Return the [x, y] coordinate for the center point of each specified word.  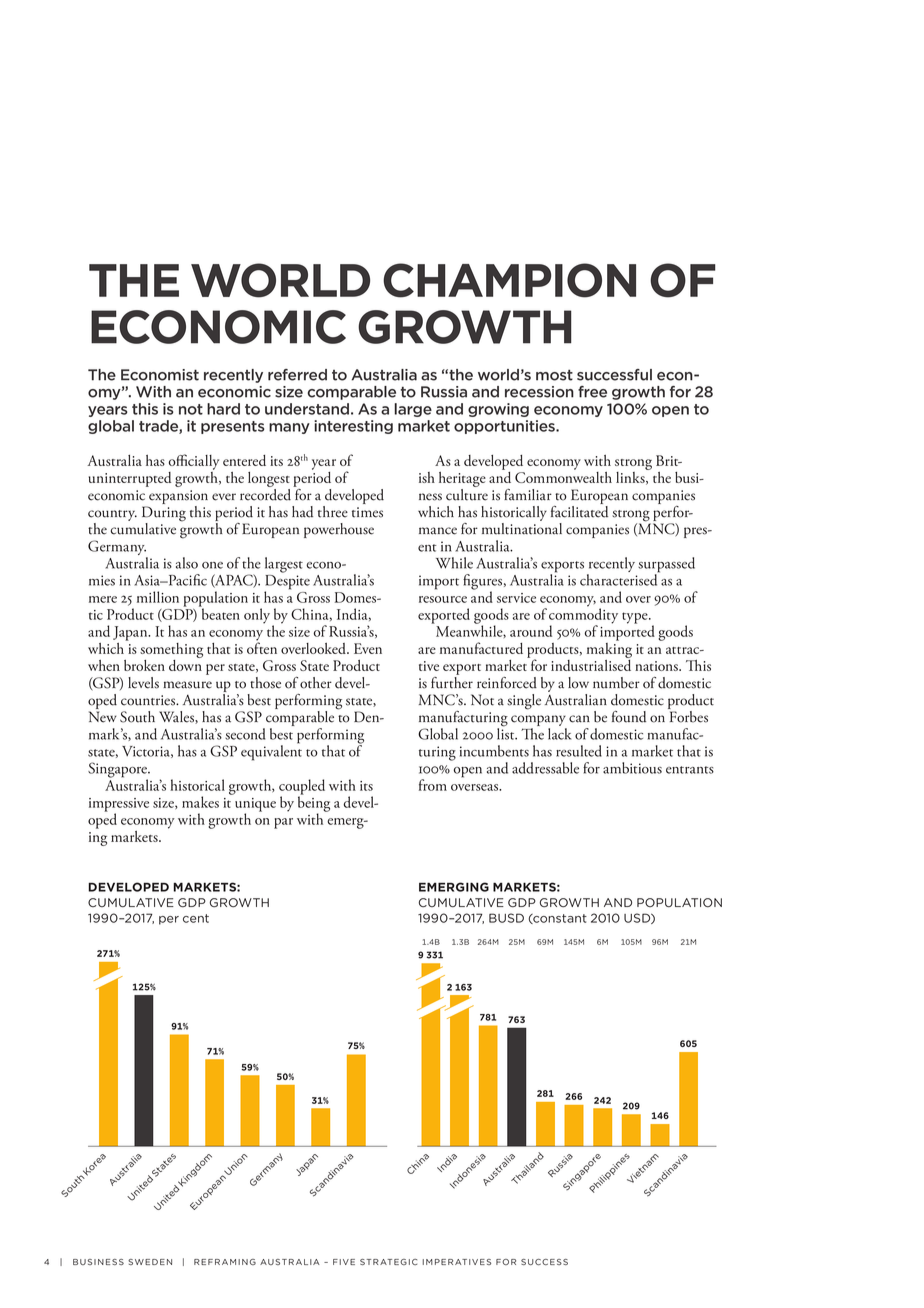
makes [200, 802]
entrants [690, 770]
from [433, 785]
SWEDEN [150, 1262]
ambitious [632, 768]
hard [223, 409]
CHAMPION [509, 280]
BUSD [506, 918]
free [592, 392]
